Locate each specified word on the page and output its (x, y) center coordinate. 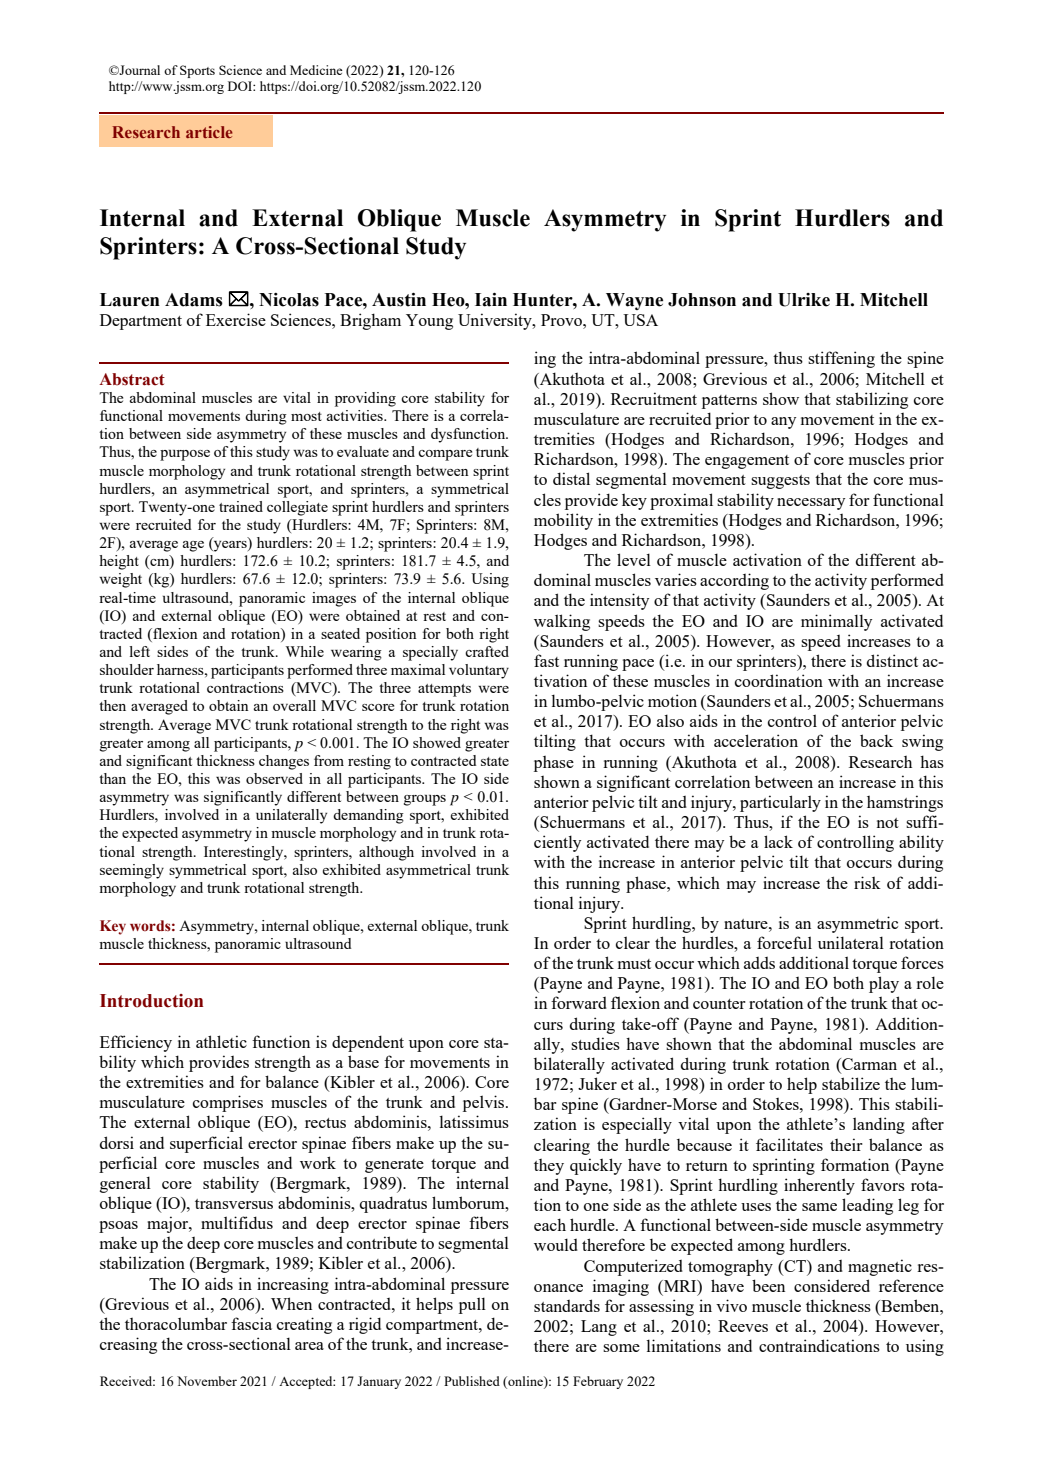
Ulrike (804, 300)
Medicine (316, 70)
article (209, 132)
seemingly (132, 871)
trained (241, 506)
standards (567, 1305)
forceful (784, 942)
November (207, 1381)
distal (571, 478)
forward (579, 1002)
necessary (811, 504)
